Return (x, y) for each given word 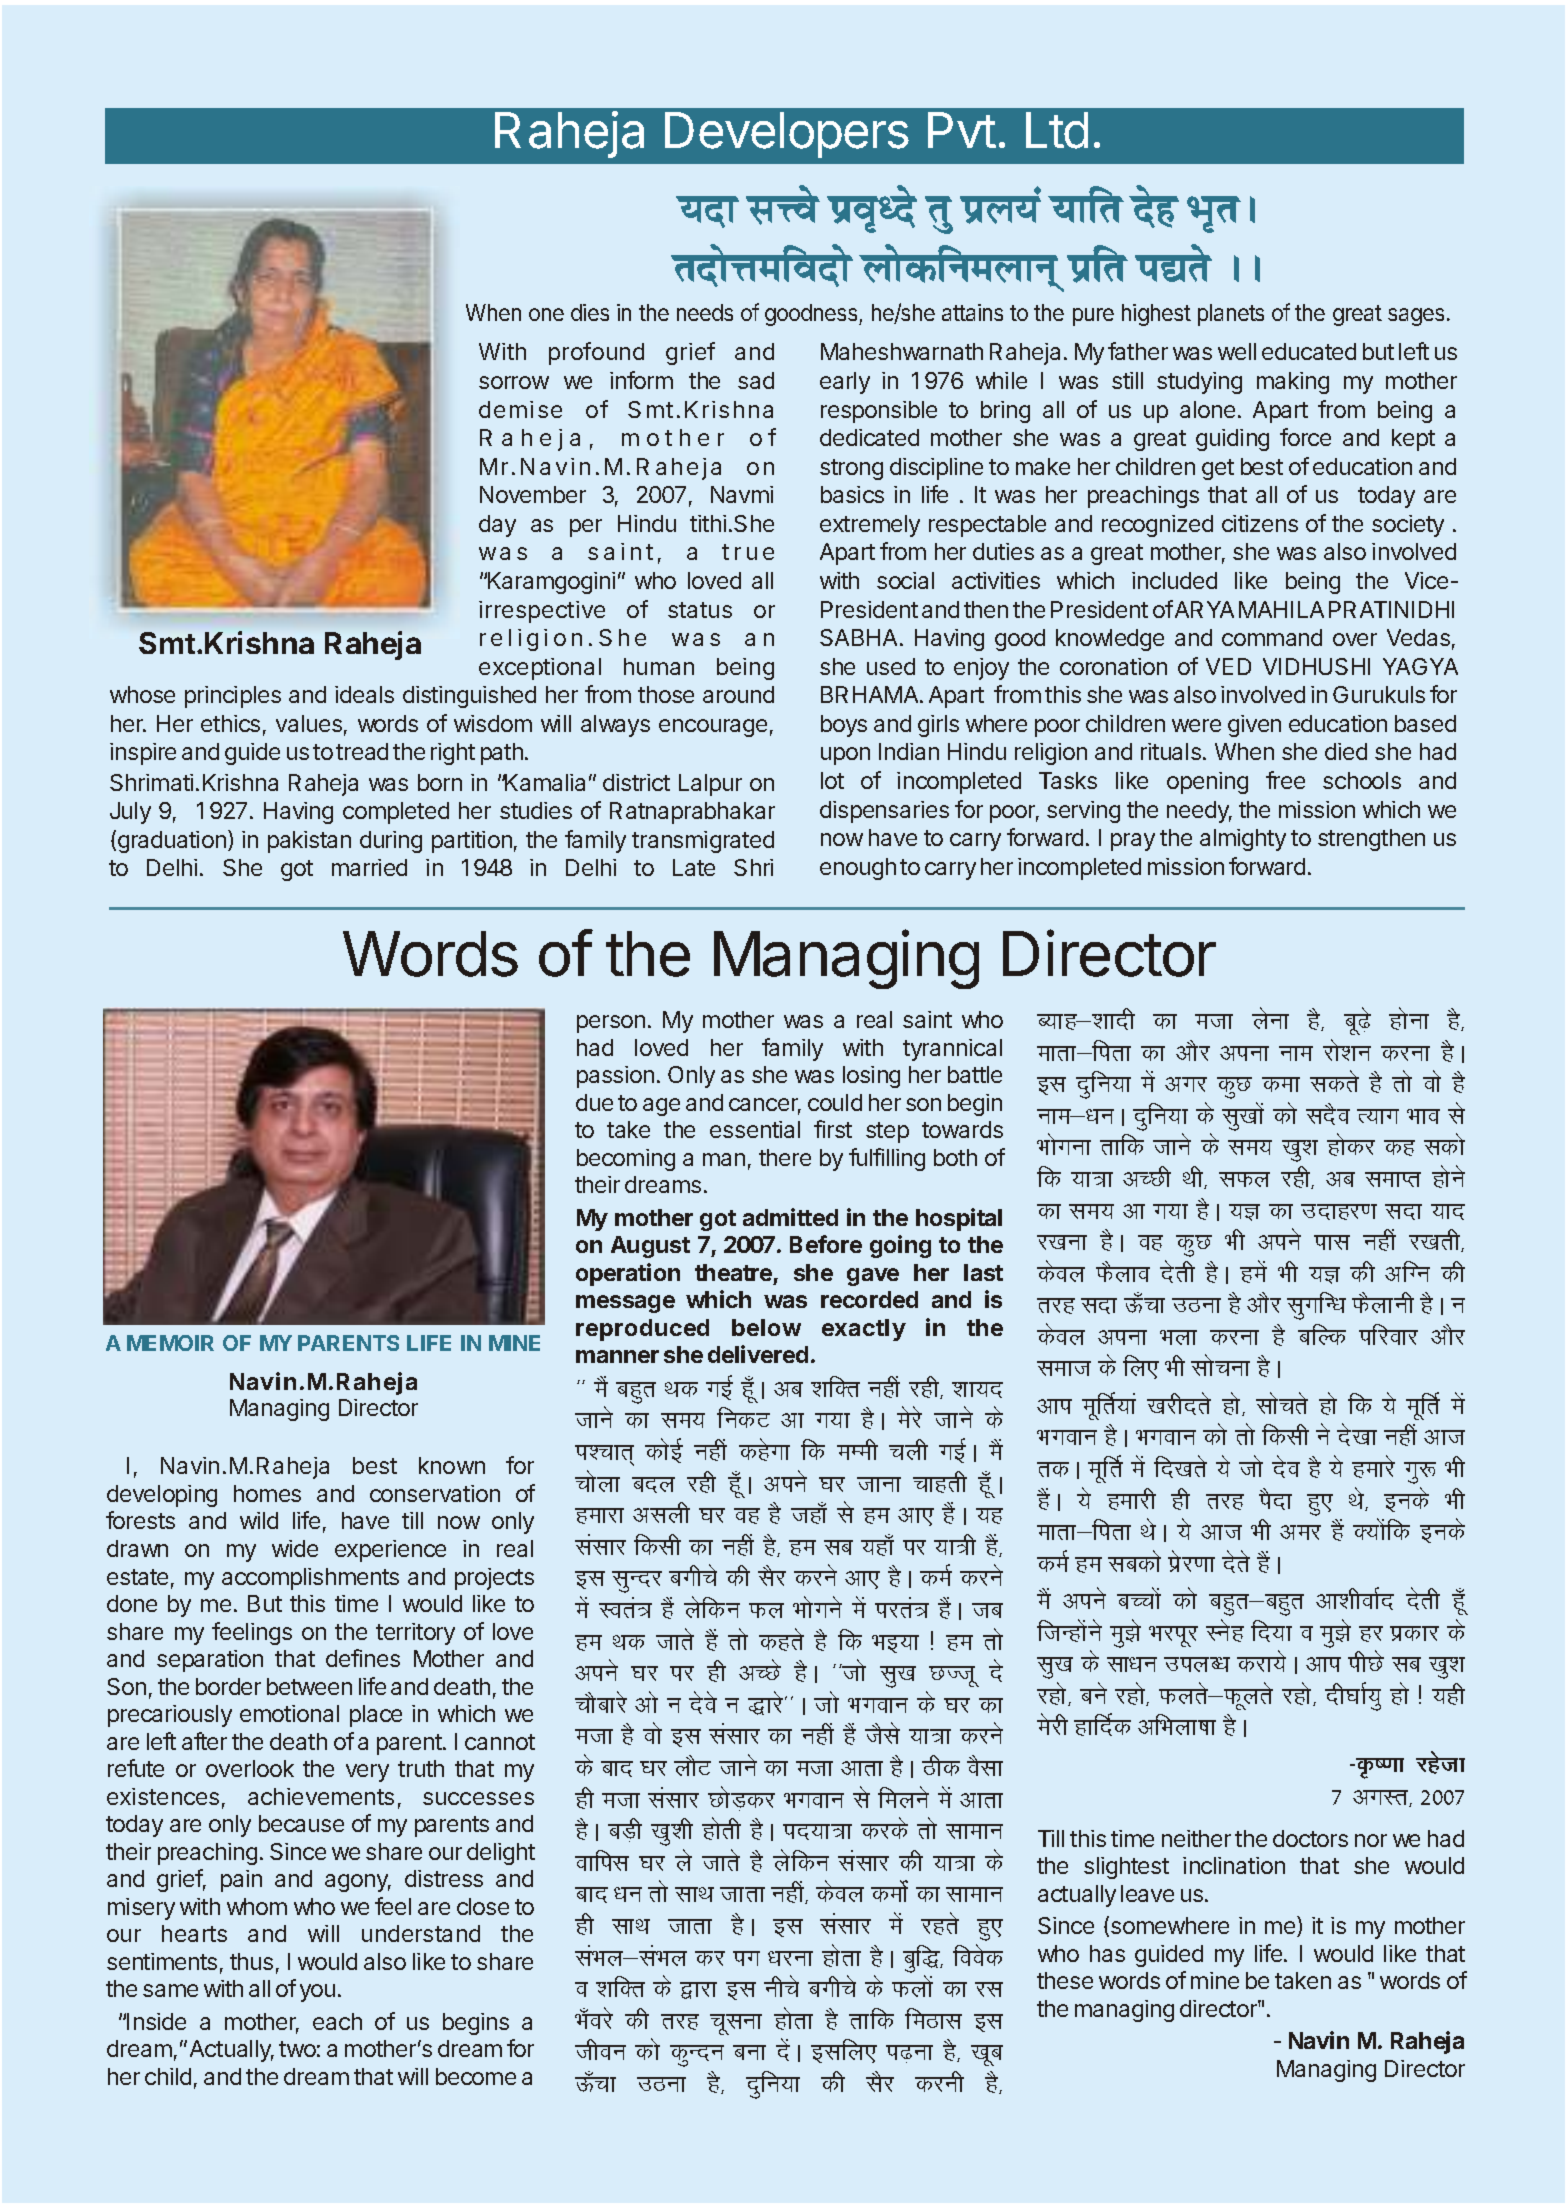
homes (267, 1493)
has (1107, 1953)
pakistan (309, 842)
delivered (758, 1354)
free (1285, 780)
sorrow (514, 382)
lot (832, 780)
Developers (787, 135)
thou (600, 2049)
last (983, 1272)
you (317, 1993)
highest (1156, 315)
